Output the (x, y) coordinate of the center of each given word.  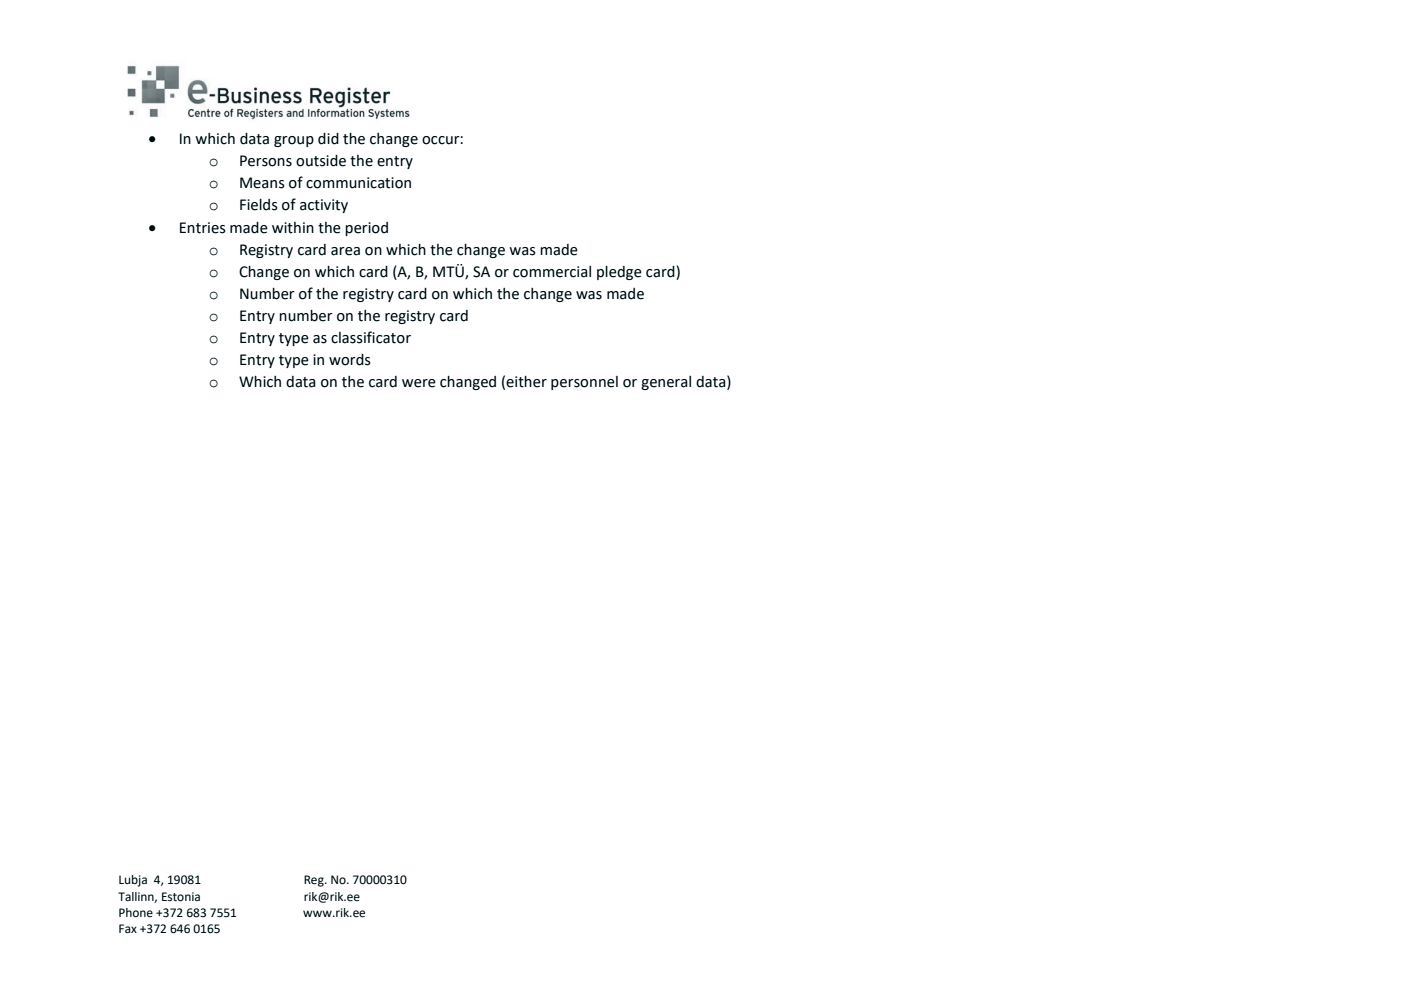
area (345, 251)
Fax (128, 928)
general (666, 383)
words (350, 360)
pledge (619, 273)
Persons (266, 161)
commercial (552, 272)
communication (358, 183)
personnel (584, 383)
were (419, 383)
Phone (136, 912)
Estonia (181, 897)
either (526, 382)
